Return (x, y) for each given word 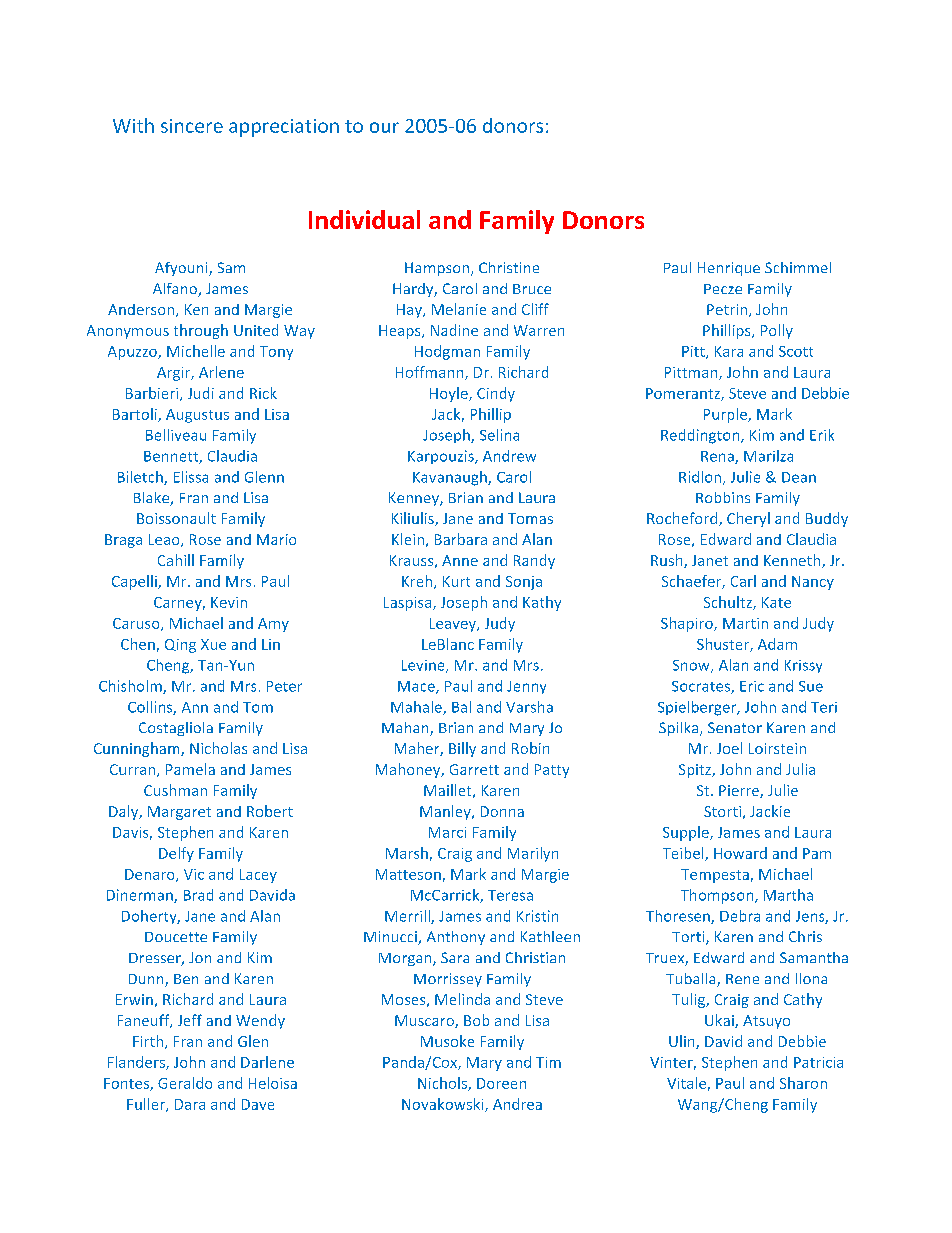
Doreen (501, 1083)
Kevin (229, 602)
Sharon (803, 1083)
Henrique (729, 269)
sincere (192, 126)
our (384, 127)
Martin (745, 623)
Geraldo (185, 1083)
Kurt (456, 581)
